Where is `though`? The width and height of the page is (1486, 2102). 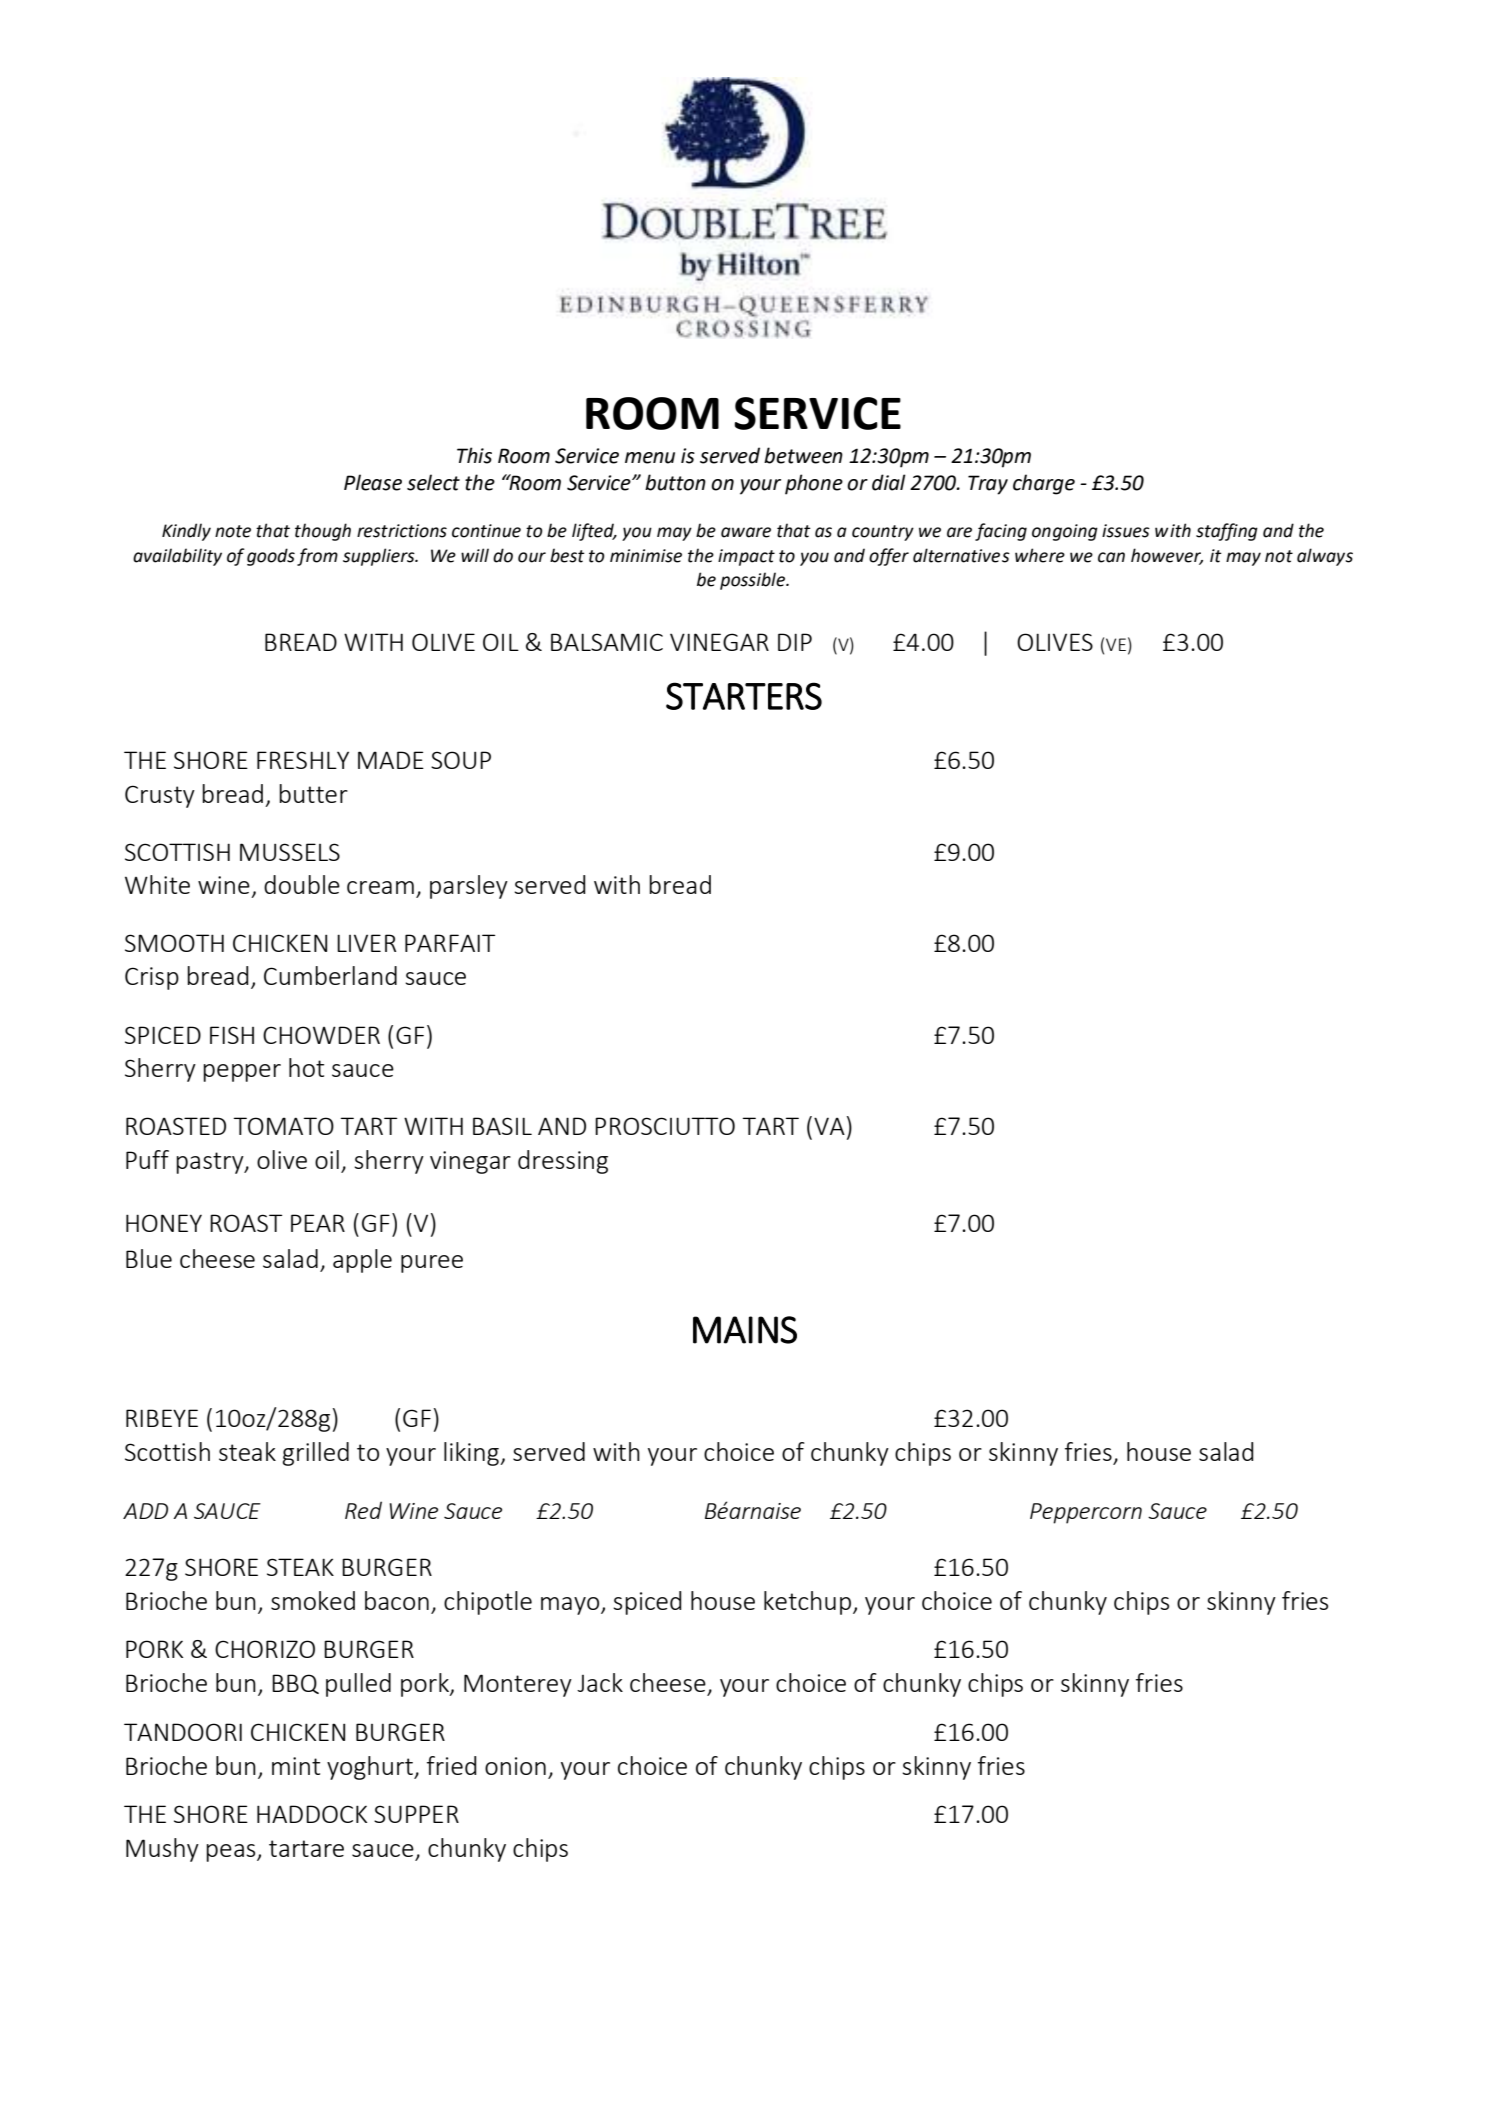 though is located at coordinates (323, 532).
